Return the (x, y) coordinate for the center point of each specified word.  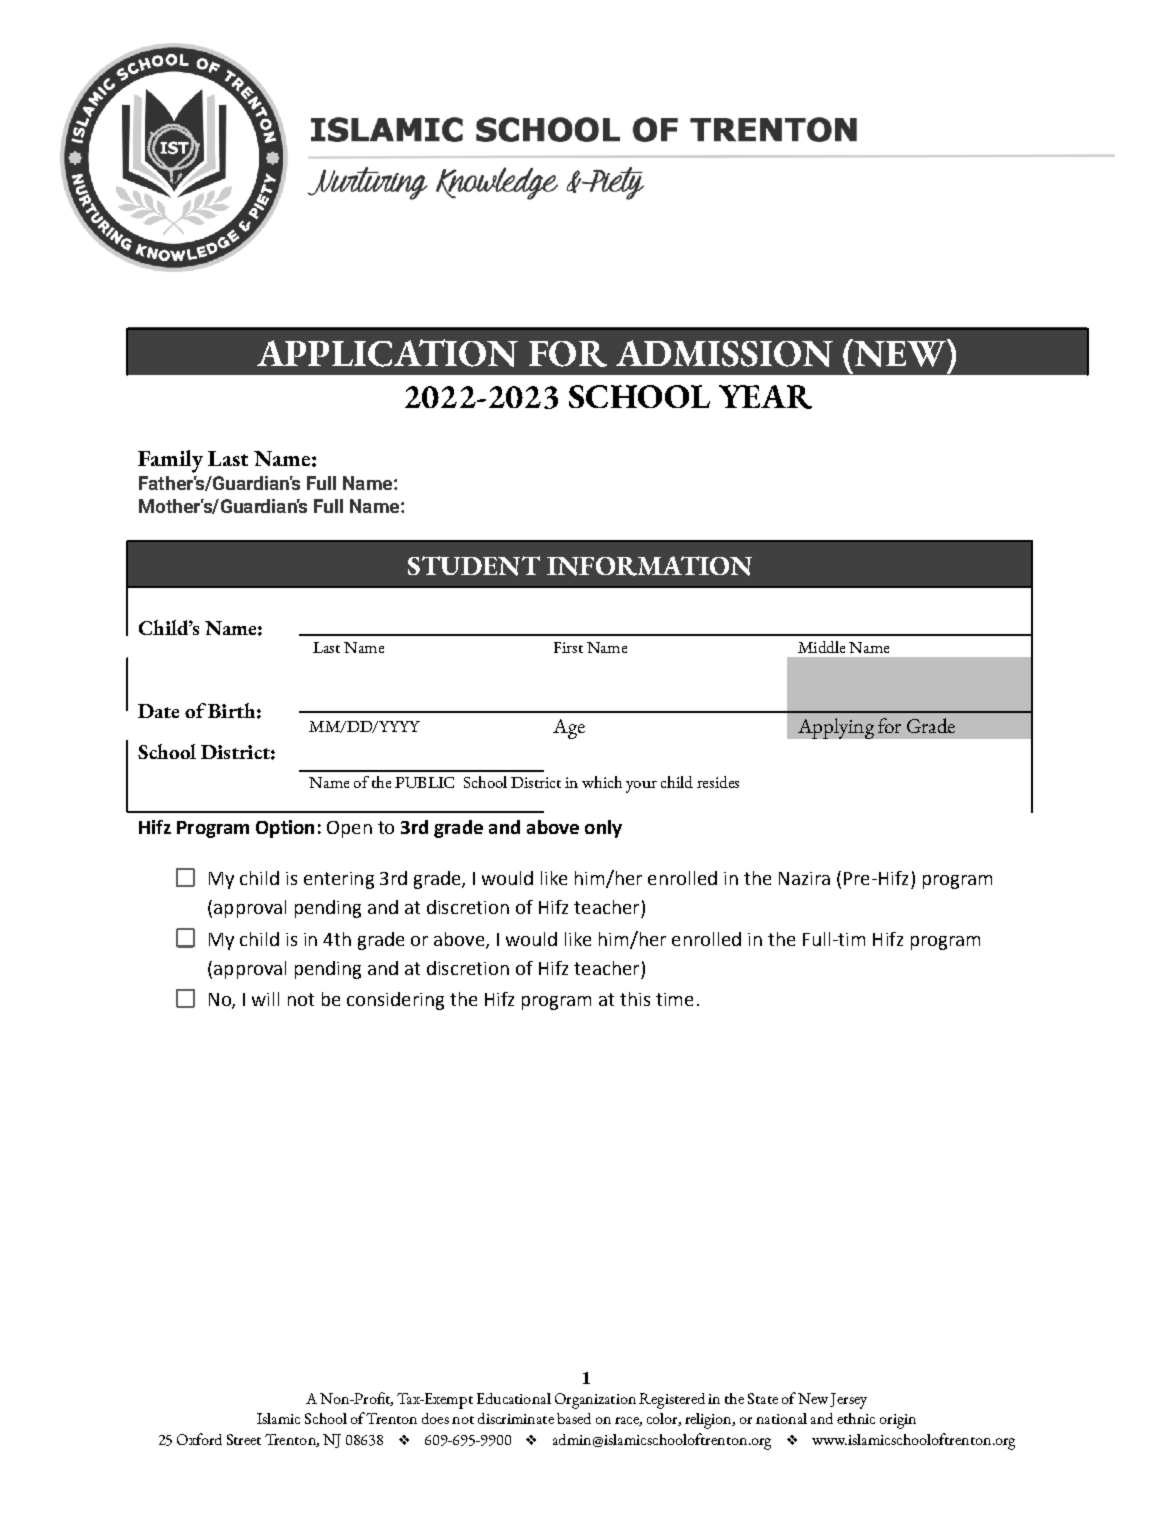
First (568, 647)
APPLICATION (387, 353)
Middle (821, 647)
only (603, 829)
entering (339, 880)
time (674, 999)
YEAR (765, 397)
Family (170, 461)
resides (718, 782)
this (635, 999)
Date (158, 711)
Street (244, 1439)
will (265, 999)
